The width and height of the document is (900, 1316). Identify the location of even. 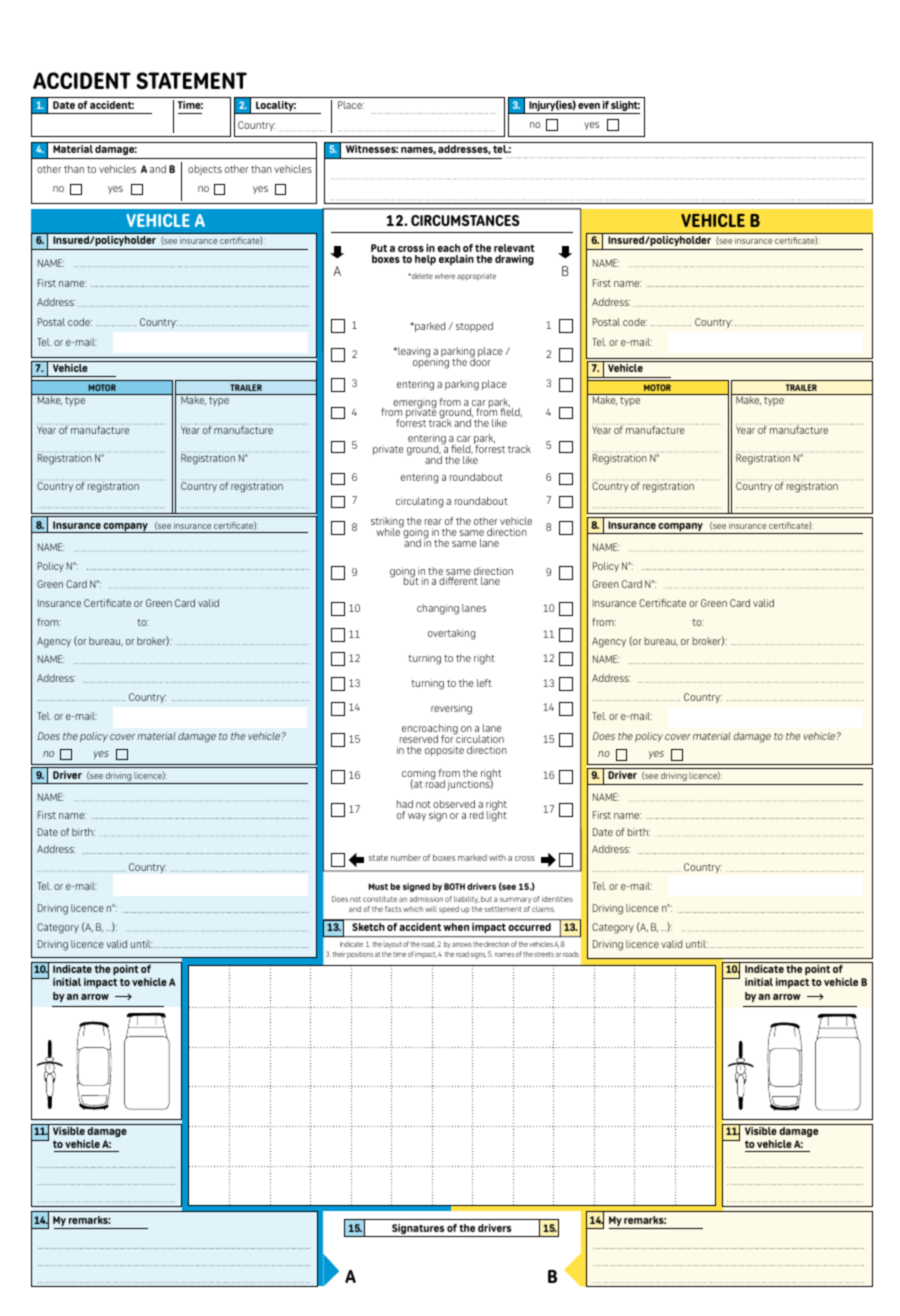
(589, 106).
